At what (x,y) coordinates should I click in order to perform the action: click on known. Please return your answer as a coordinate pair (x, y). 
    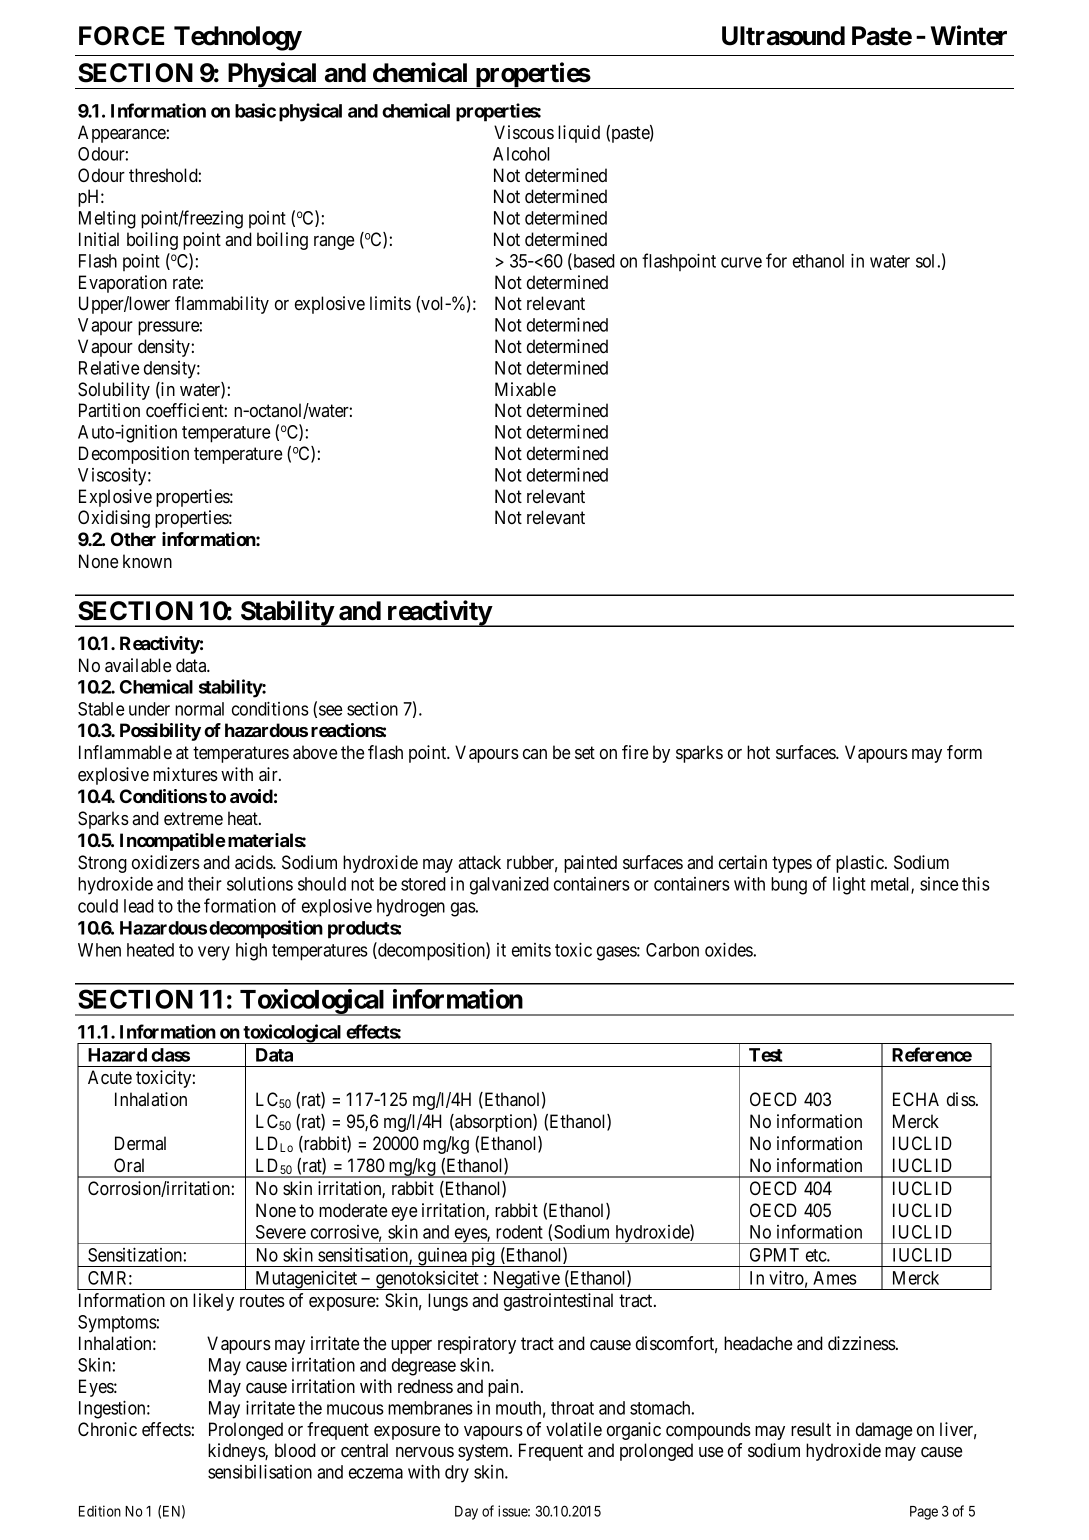
    Looking at the image, I should click on (147, 561).
